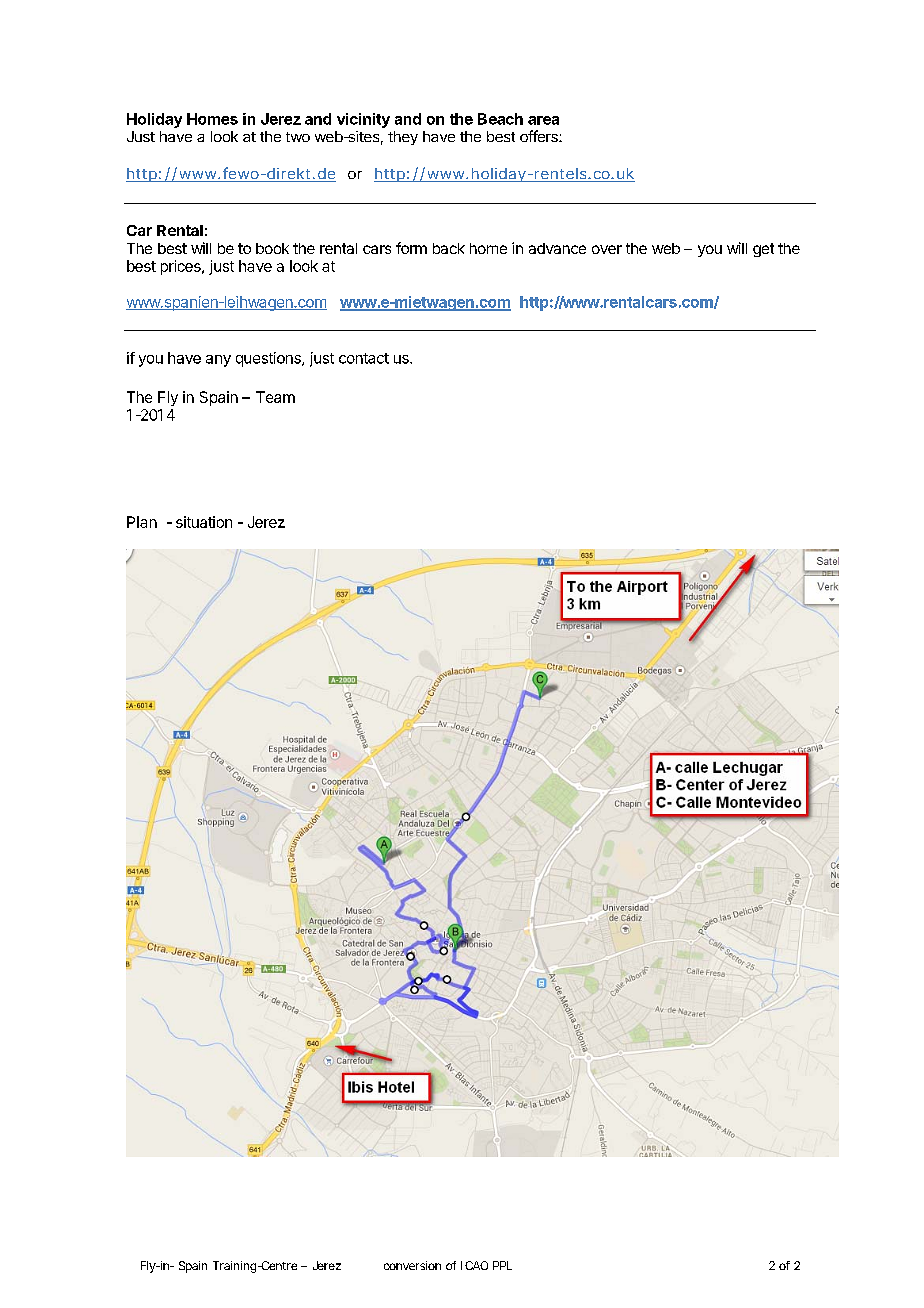 Image resolution: width=924 pixels, height=1308 pixels. Describe the element at coordinates (204, 522) in the image. I see `situation` at that location.
